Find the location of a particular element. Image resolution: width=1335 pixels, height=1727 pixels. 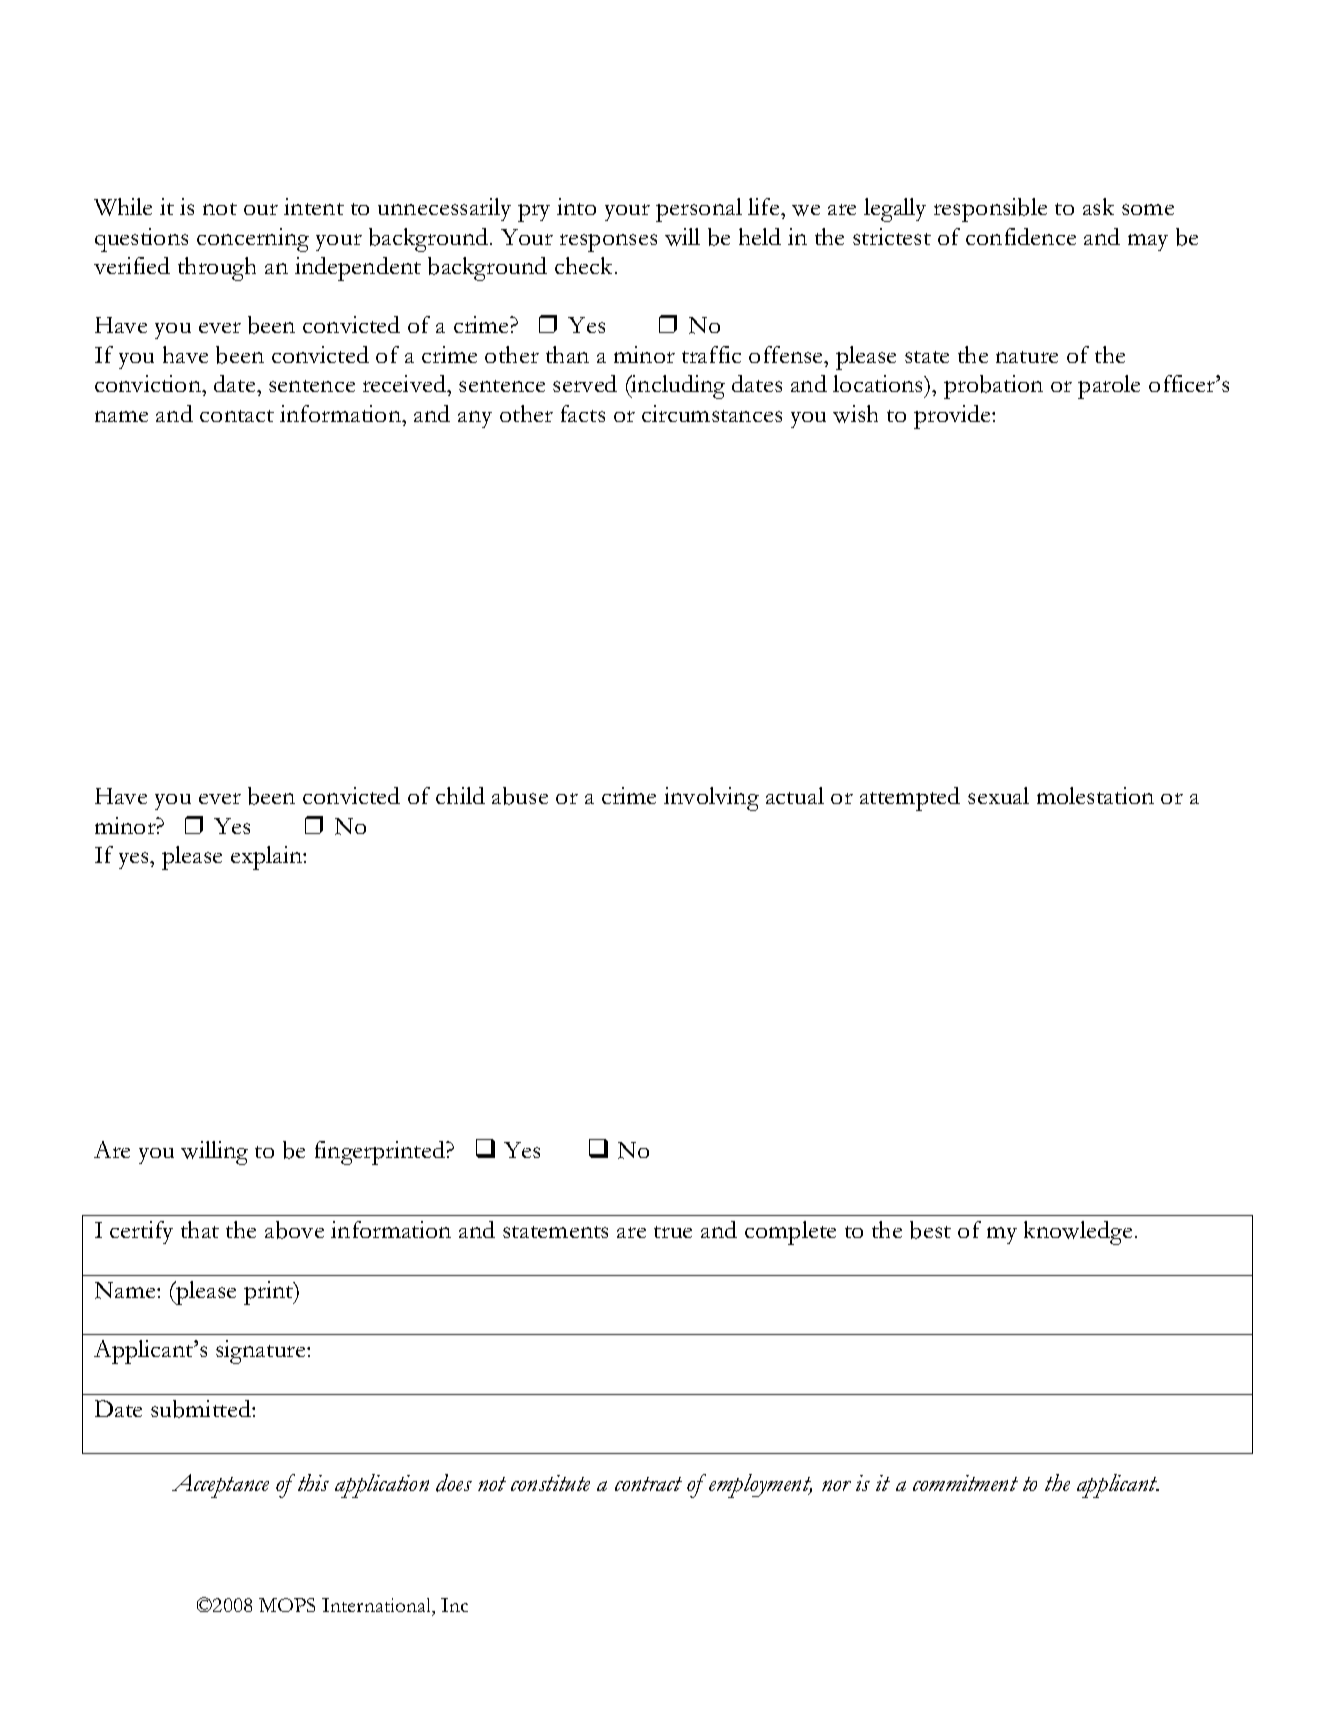

involving is located at coordinates (711, 799).
